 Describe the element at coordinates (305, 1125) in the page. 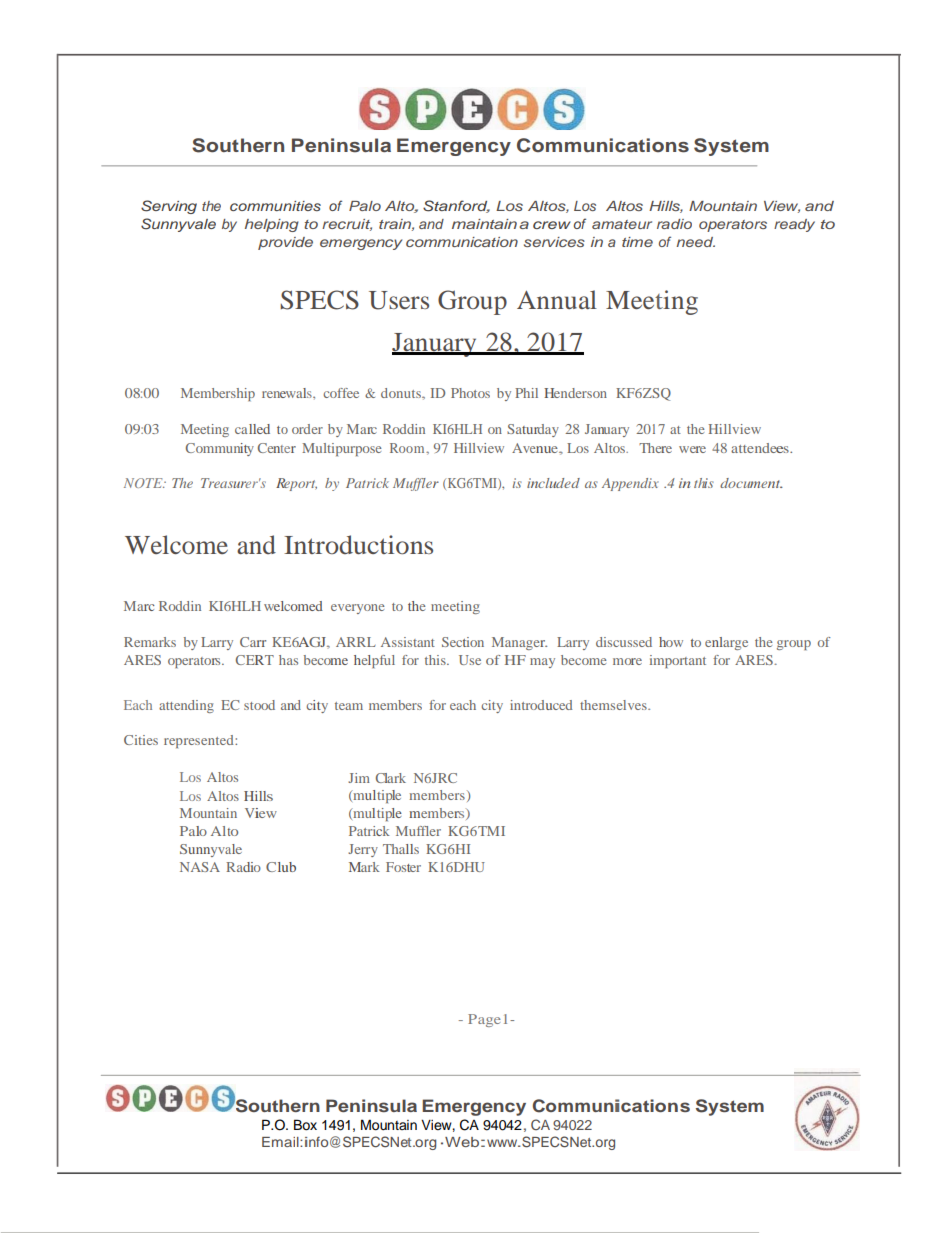

I see `Box` at that location.
